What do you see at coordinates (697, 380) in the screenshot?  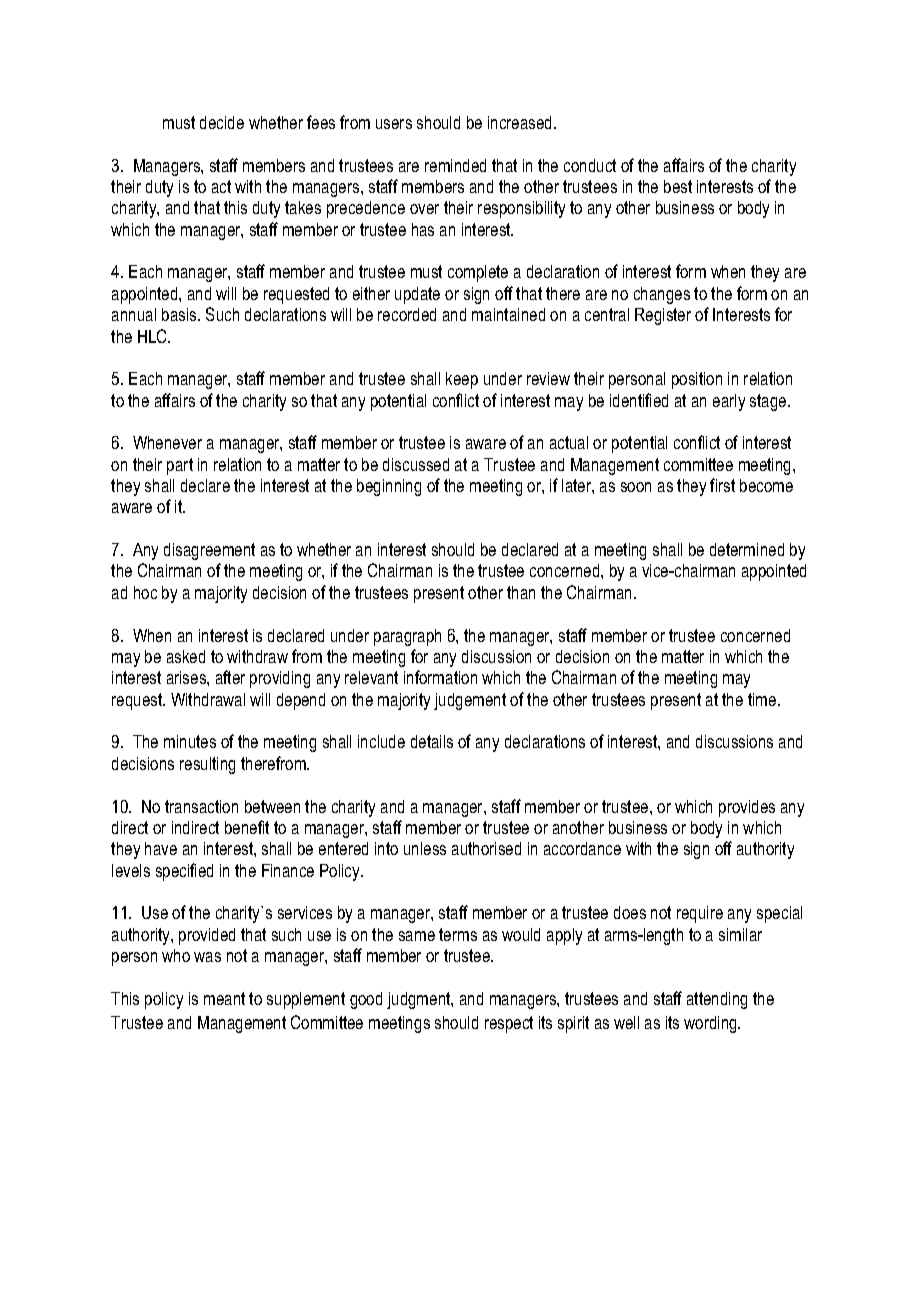 I see `position` at bounding box center [697, 380].
